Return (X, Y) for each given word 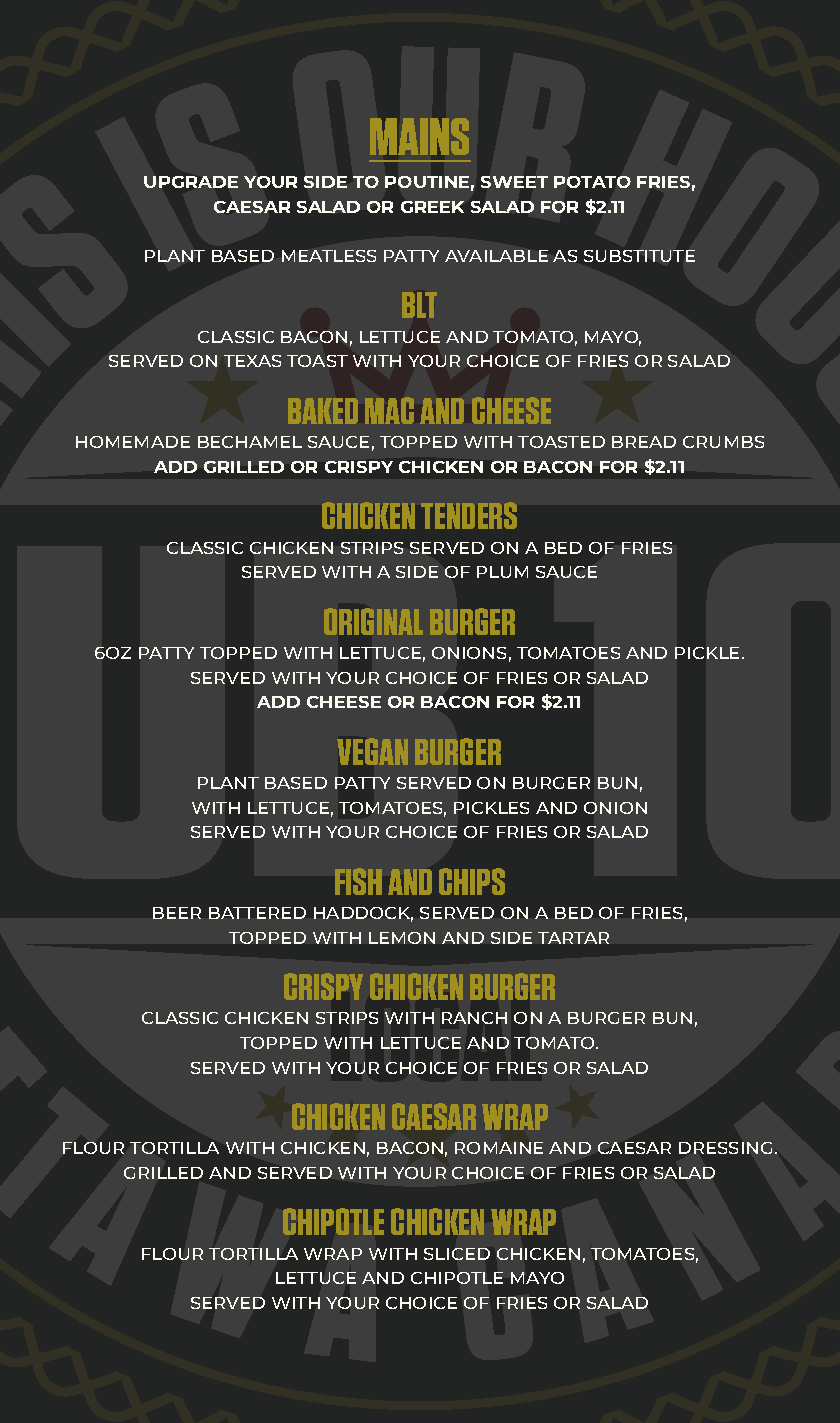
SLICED (457, 1254)
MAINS (419, 136)
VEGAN (372, 751)
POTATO (592, 182)
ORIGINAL (373, 621)
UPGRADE (191, 182)
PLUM (502, 572)
